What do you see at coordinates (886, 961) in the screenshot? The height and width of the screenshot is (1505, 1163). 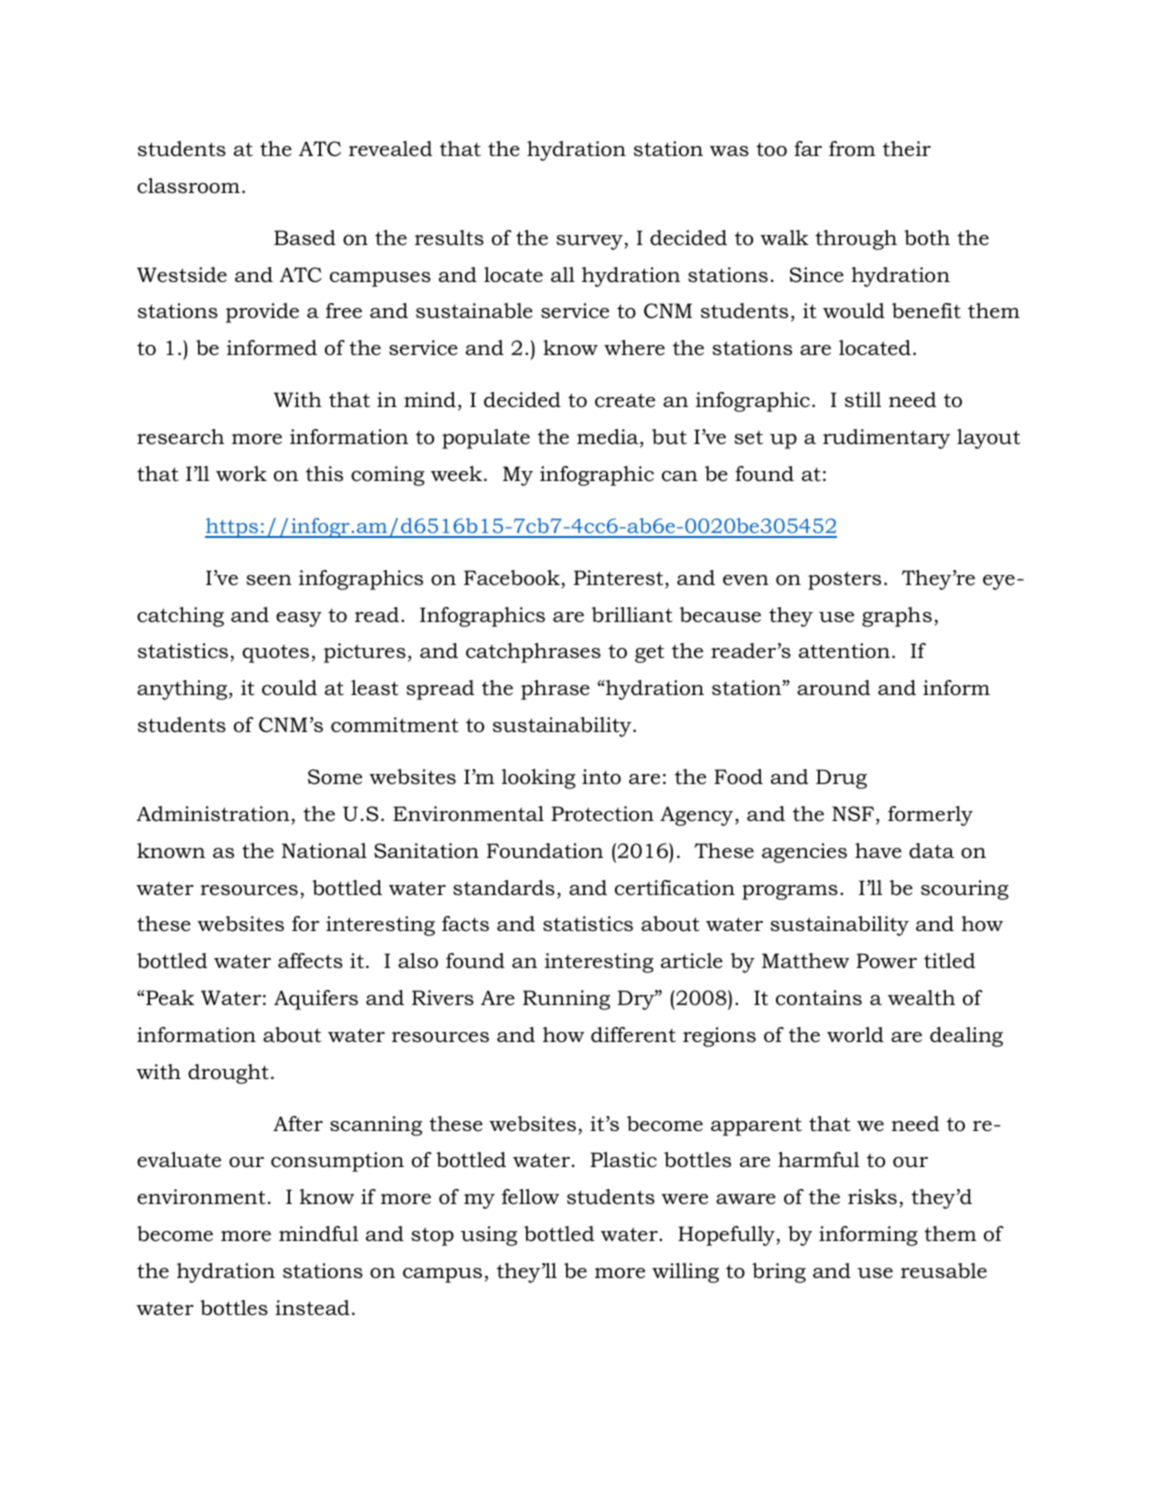 I see `Power` at bounding box center [886, 961].
